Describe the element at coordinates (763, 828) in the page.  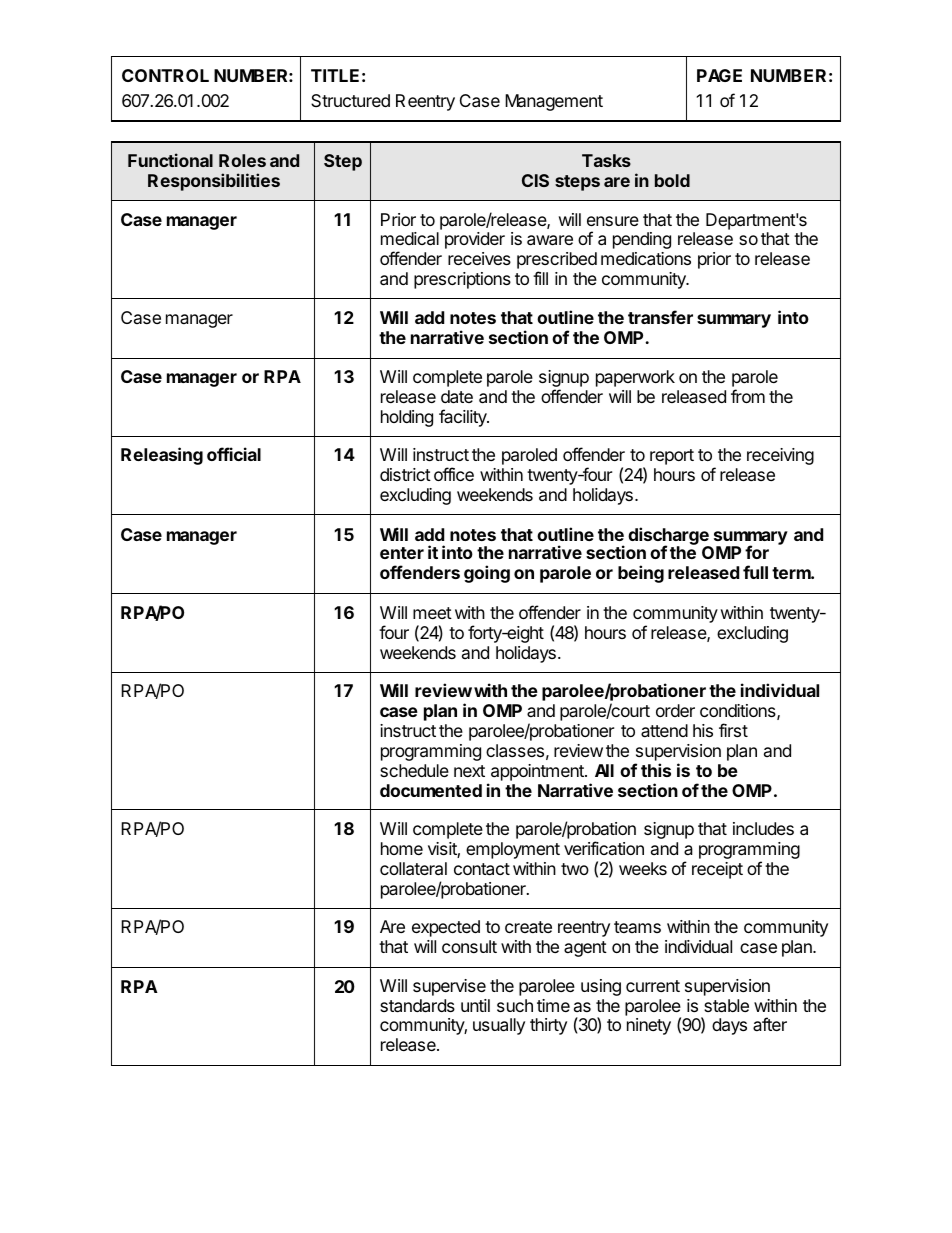
I see `includes` at that location.
